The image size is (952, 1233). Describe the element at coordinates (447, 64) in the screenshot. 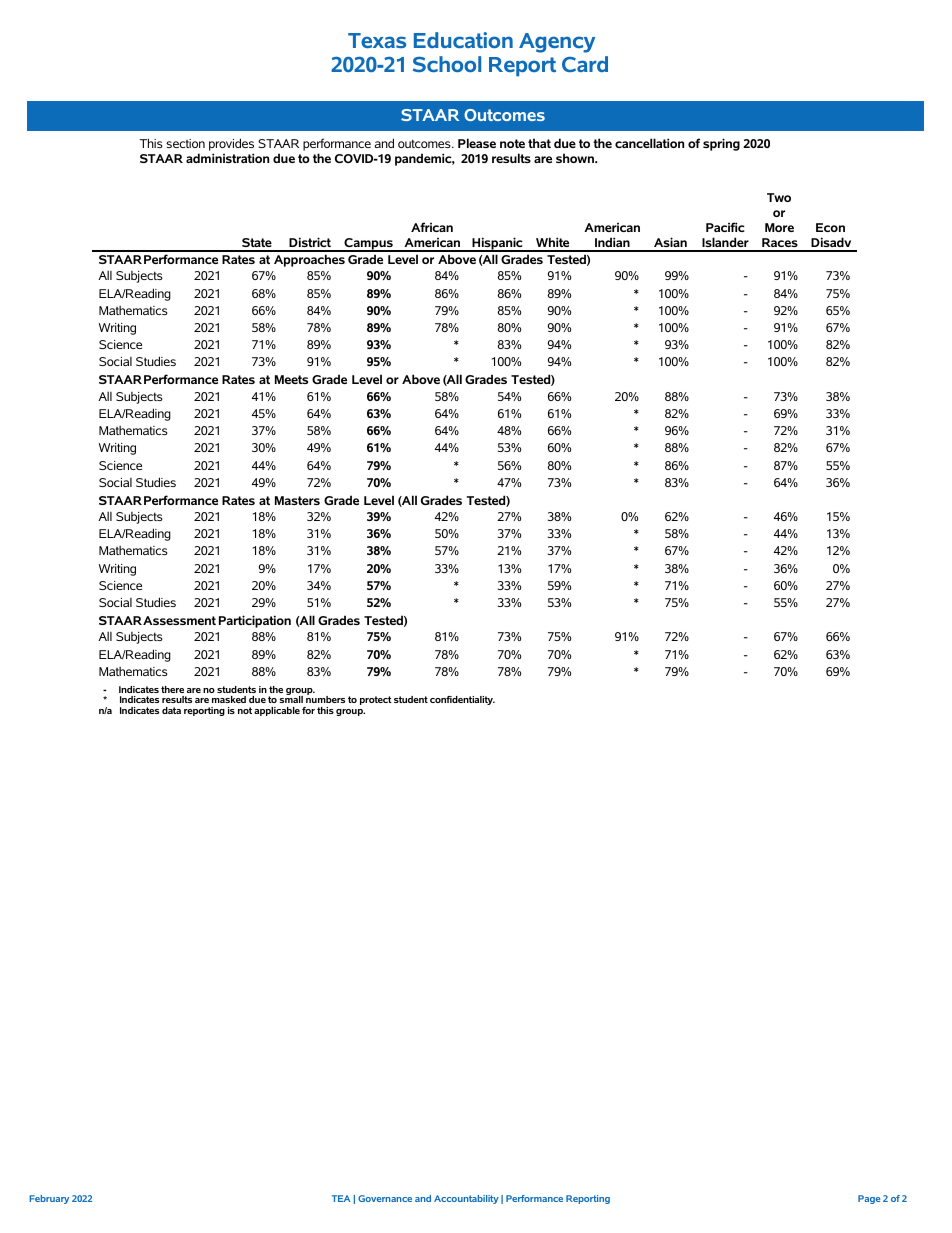

I see `School` at that location.
